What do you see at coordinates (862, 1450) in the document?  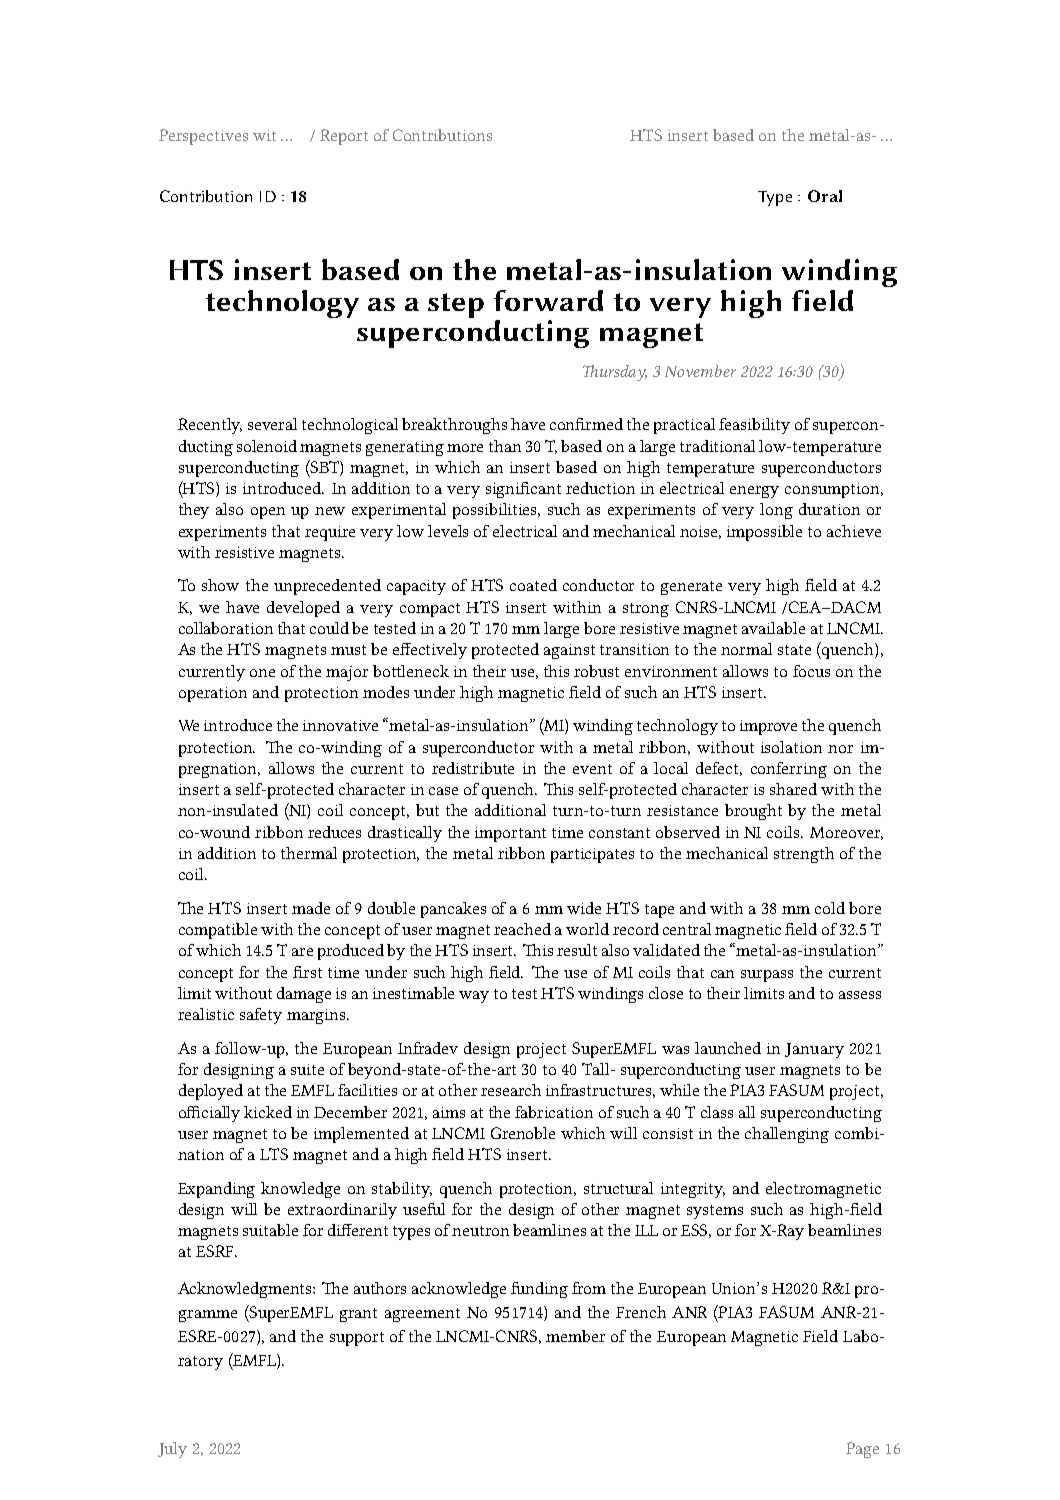 I see `Page` at bounding box center [862, 1450].
